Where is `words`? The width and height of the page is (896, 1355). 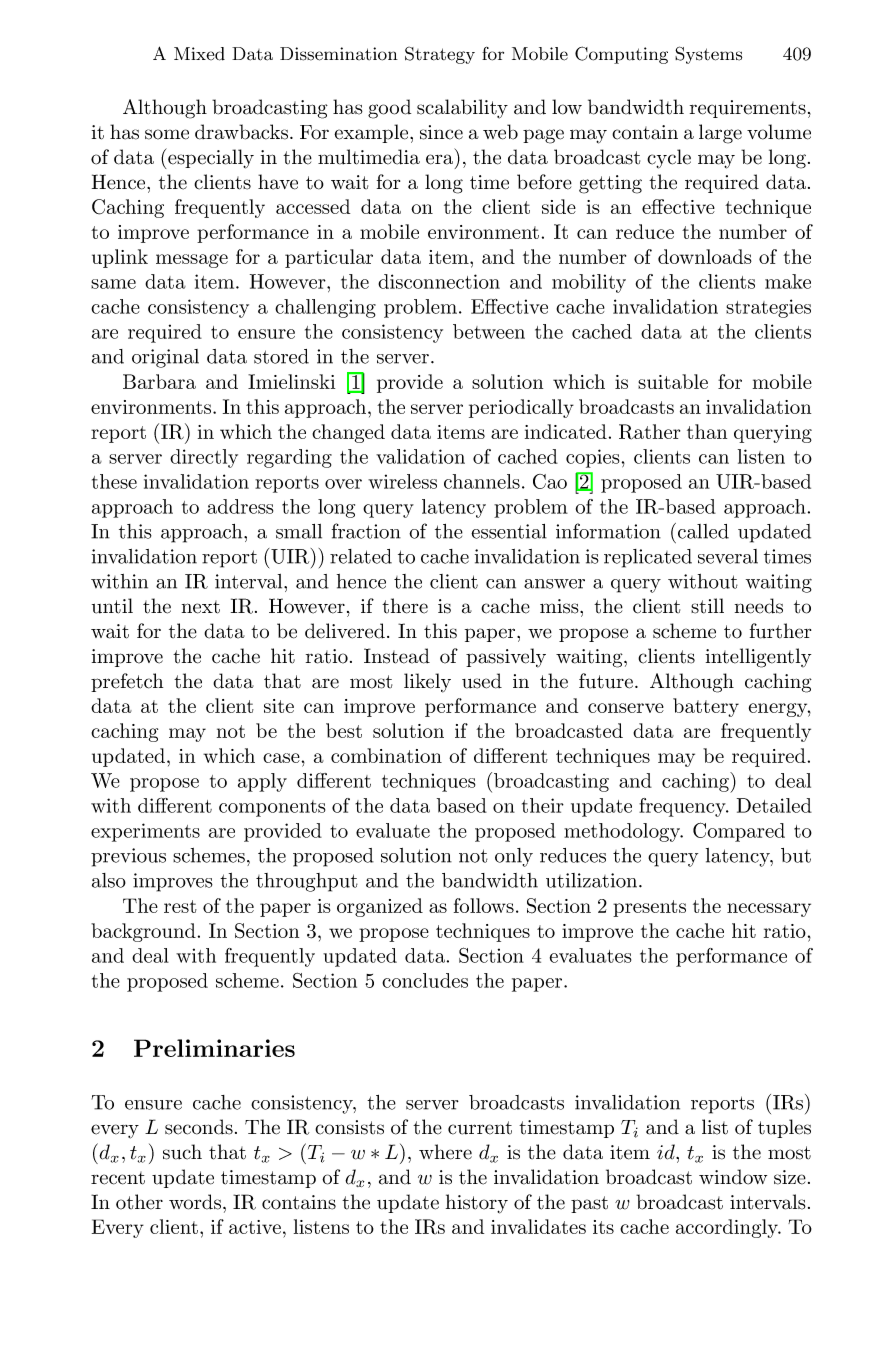
words is located at coordinates (195, 1202).
